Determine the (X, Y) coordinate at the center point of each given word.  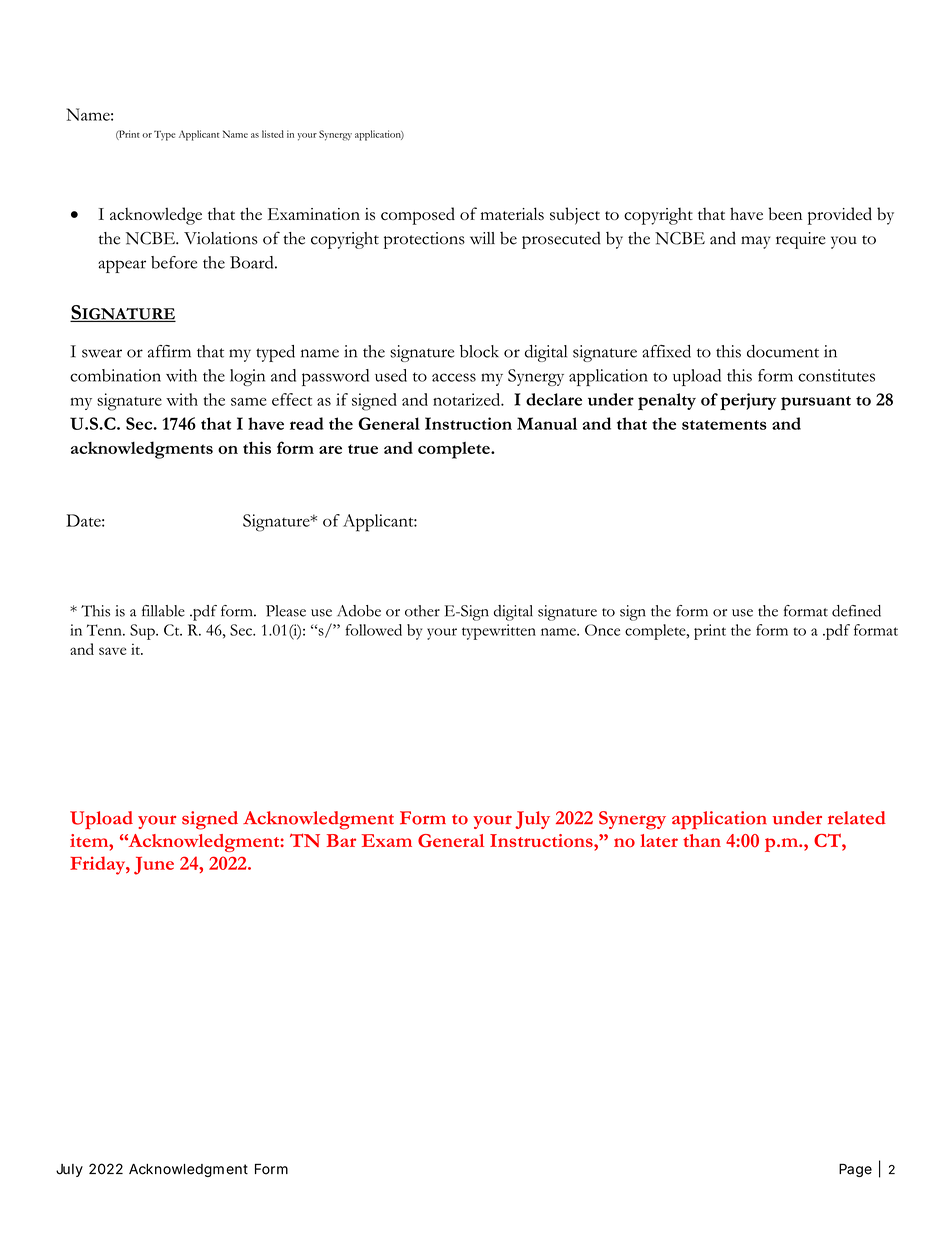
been (785, 213)
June (154, 865)
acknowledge (156, 216)
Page (855, 1170)
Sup (143, 632)
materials (512, 213)
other (422, 611)
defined (856, 611)
